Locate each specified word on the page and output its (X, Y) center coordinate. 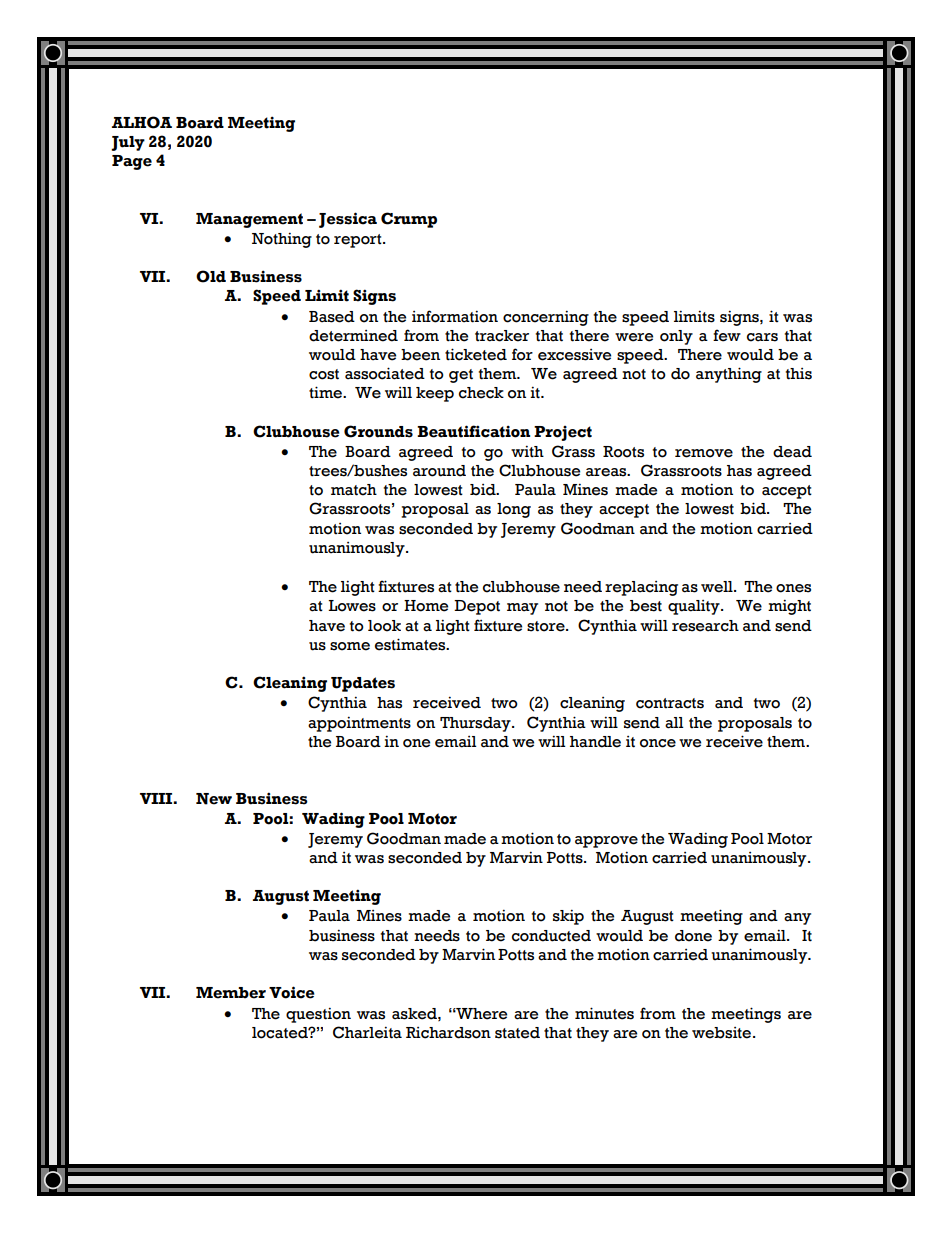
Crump (409, 220)
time (326, 392)
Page (132, 162)
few (727, 335)
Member (231, 993)
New (214, 799)
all (674, 723)
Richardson (448, 1033)
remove (704, 453)
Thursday (476, 724)
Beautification (473, 431)
